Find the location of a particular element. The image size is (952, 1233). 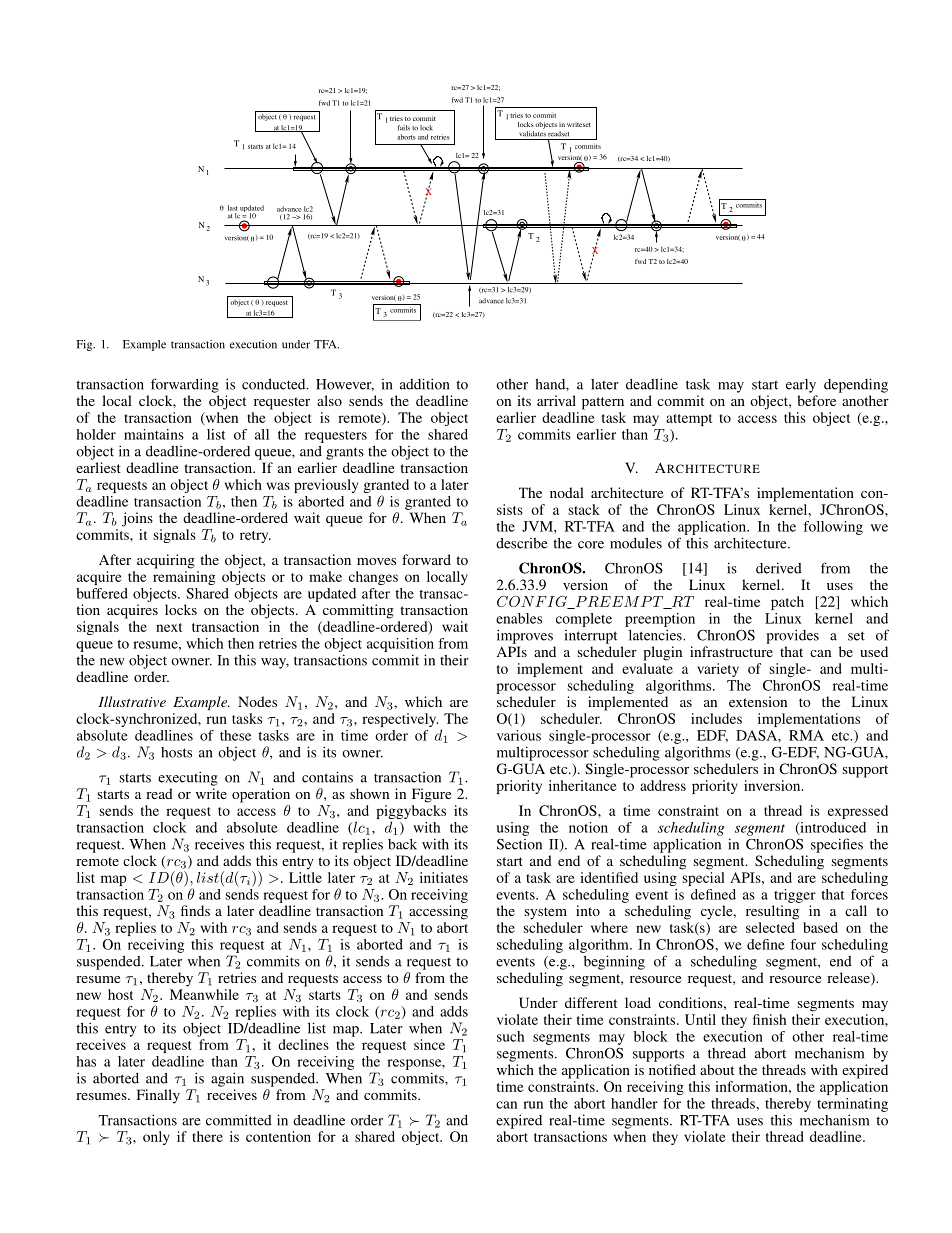

maintains is located at coordinates (154, 434).
